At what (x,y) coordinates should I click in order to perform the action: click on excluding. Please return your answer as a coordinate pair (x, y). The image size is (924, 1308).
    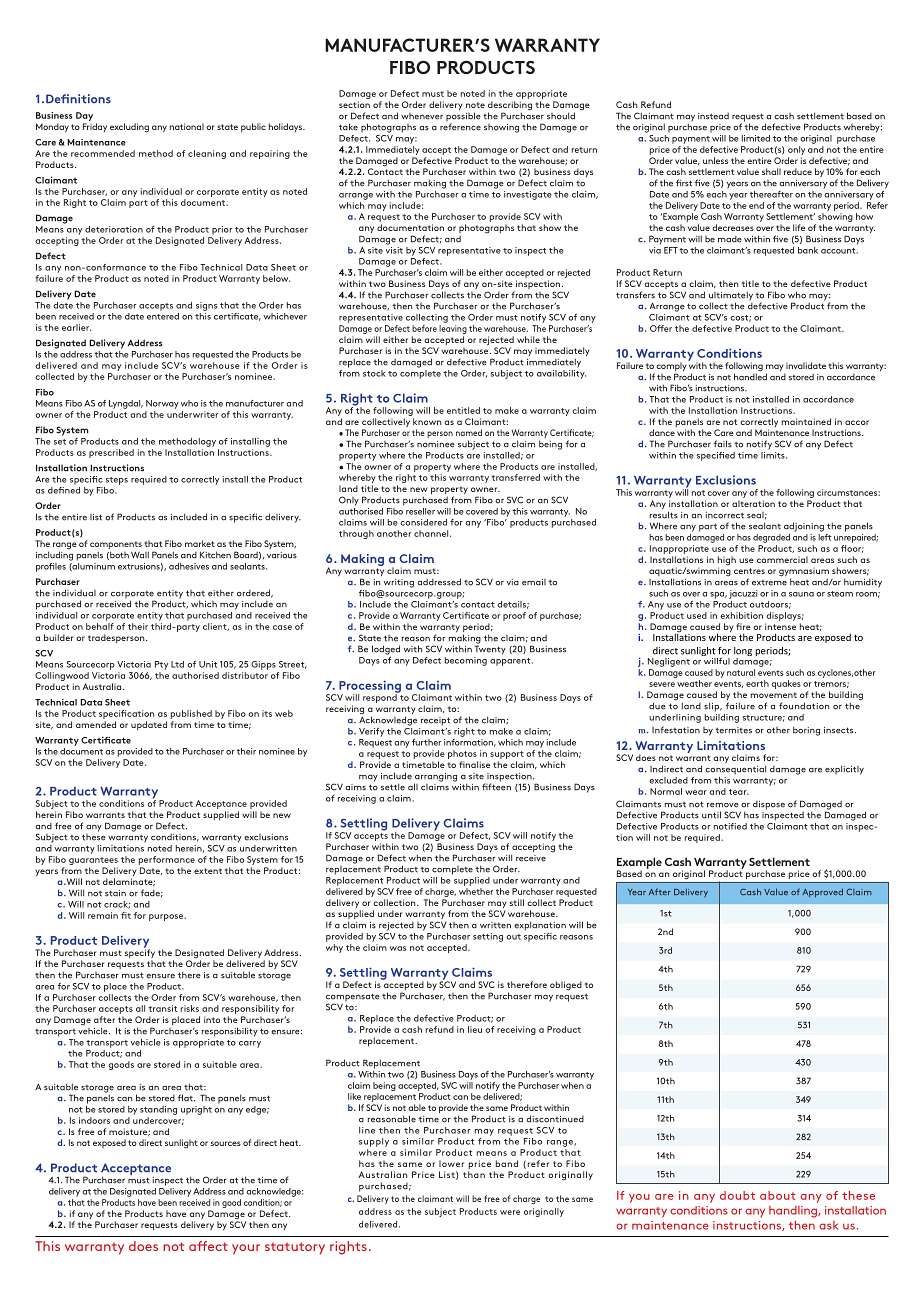
    Looking at the image, I should click on (129, 128).
